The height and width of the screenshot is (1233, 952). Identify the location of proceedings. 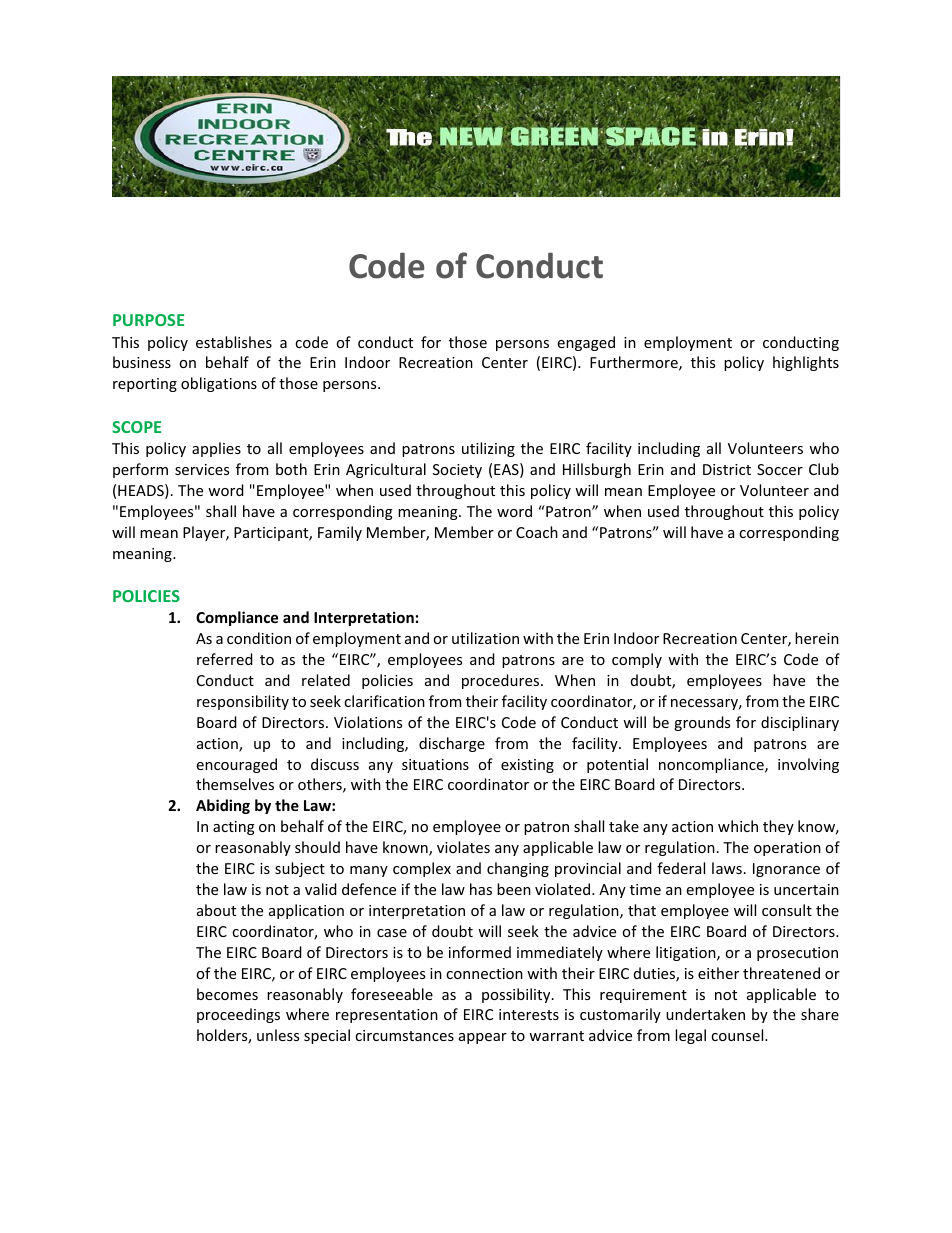
(238, 1015).
